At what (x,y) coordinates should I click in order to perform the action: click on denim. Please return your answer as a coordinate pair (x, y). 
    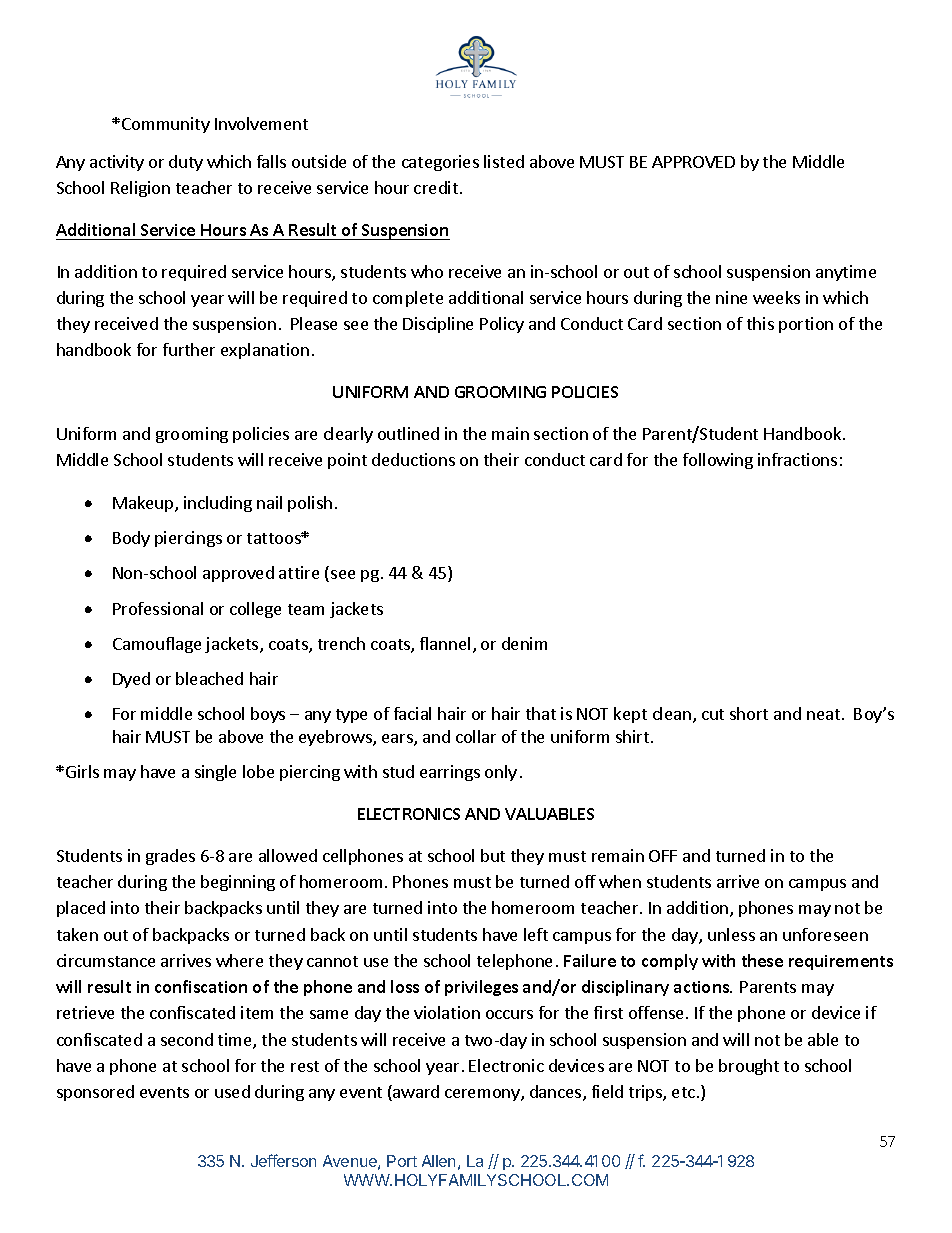
    Looking at the image, I should click on (524, 643).
